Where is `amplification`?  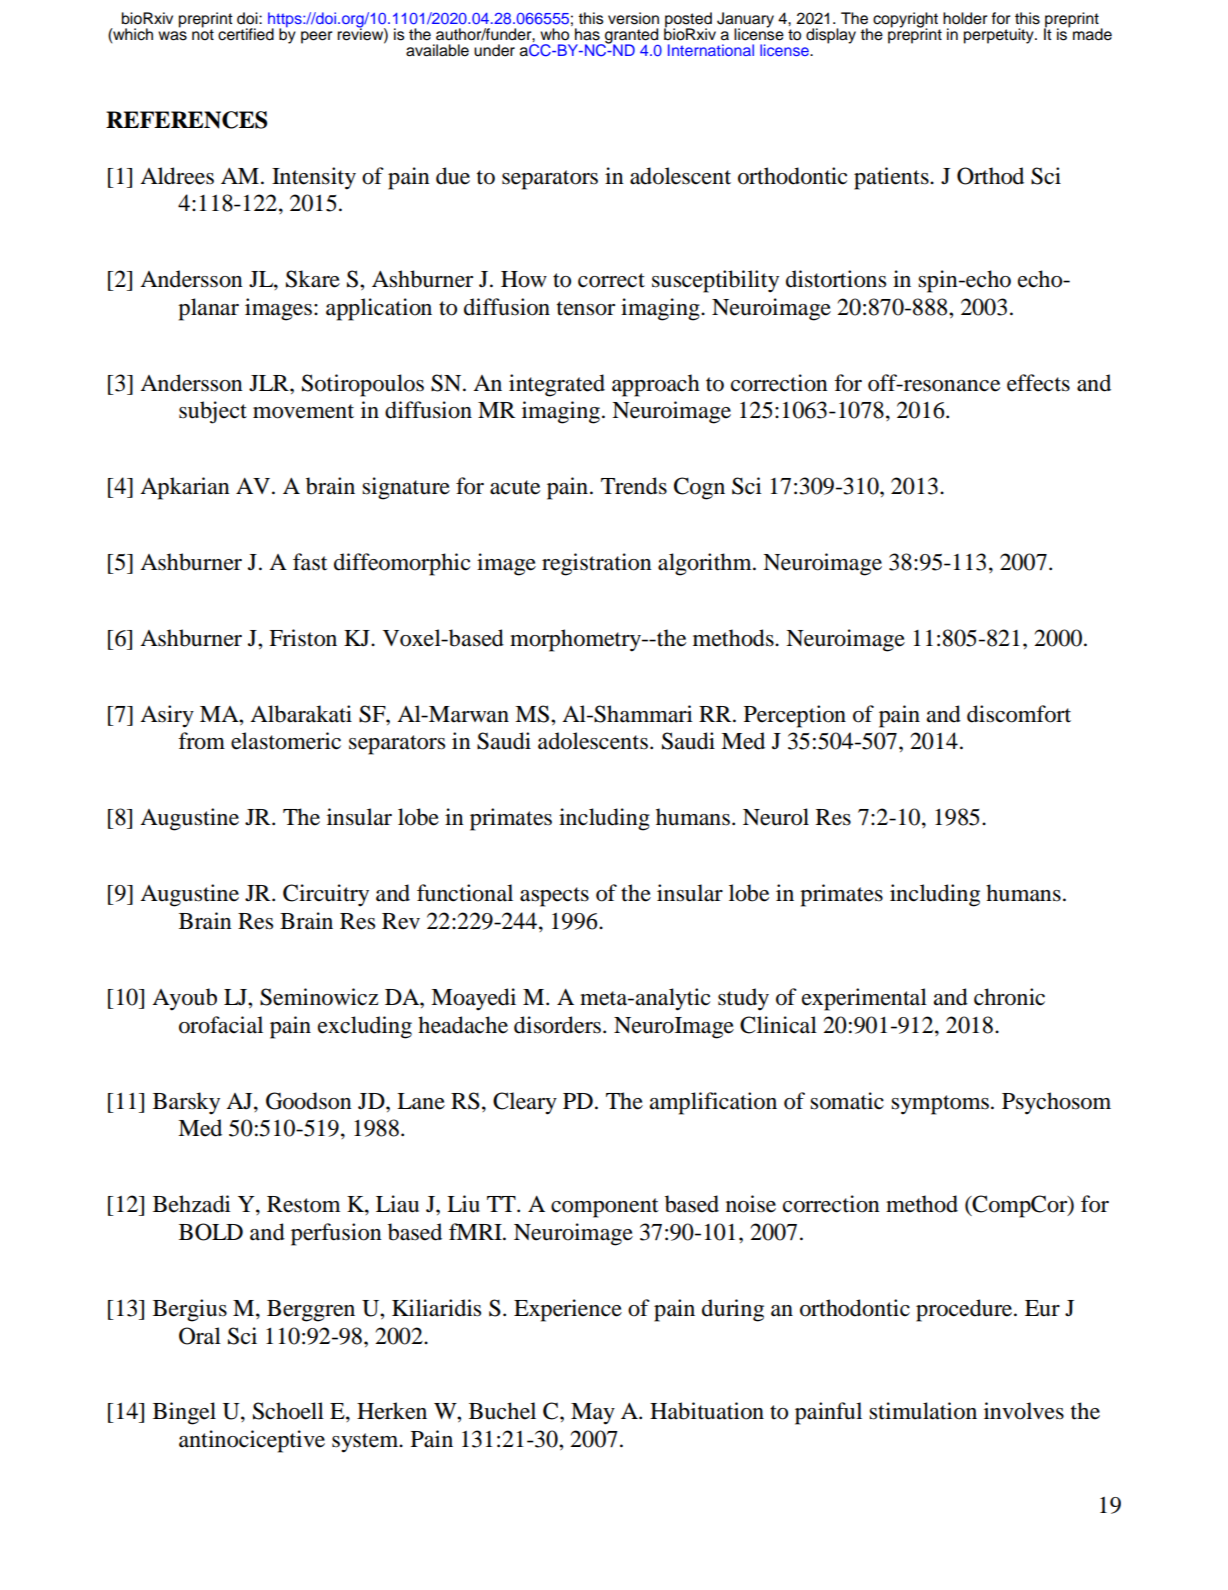
amplification is located at coordinates (713, 1103).
